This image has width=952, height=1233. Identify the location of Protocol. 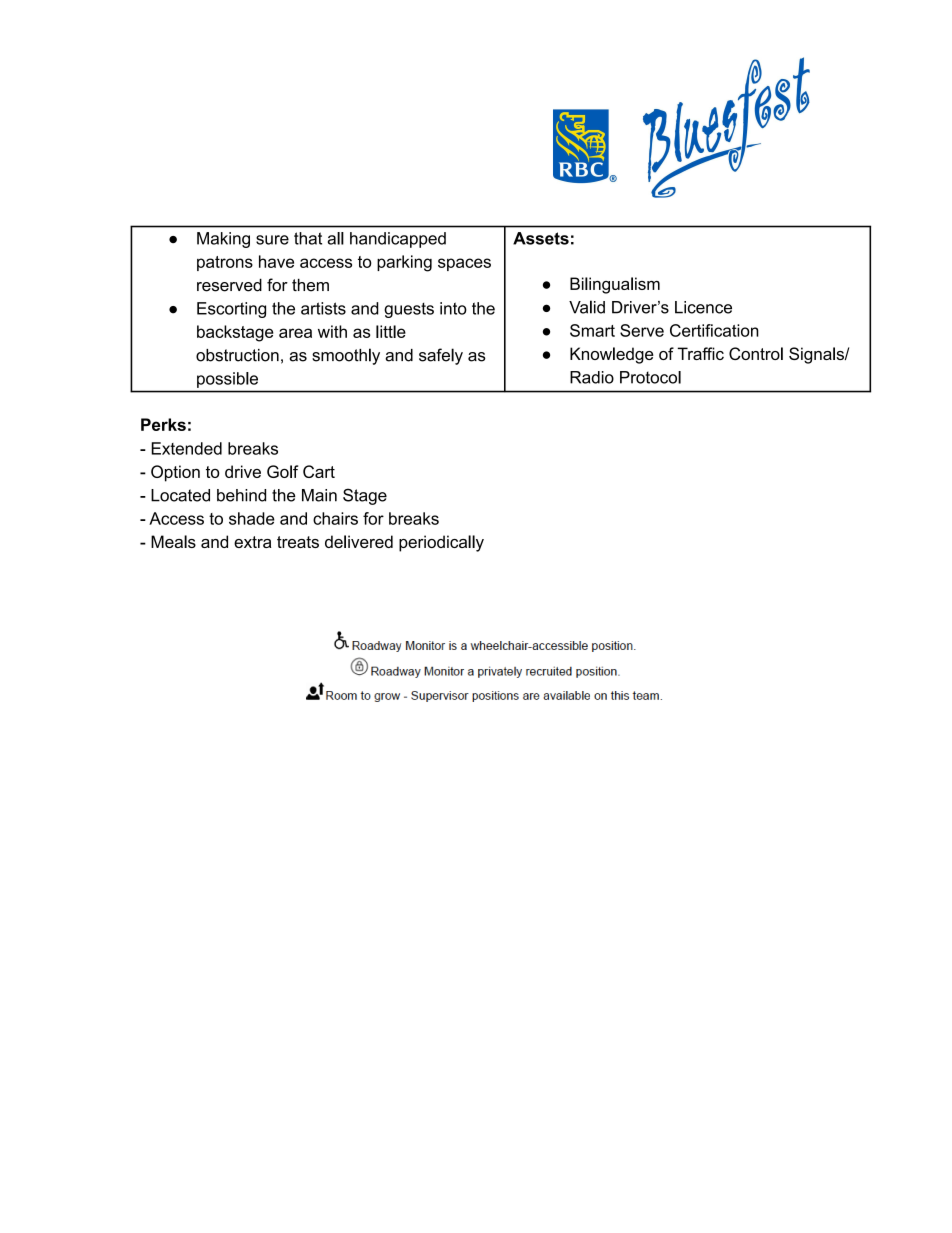
(650, 377).
